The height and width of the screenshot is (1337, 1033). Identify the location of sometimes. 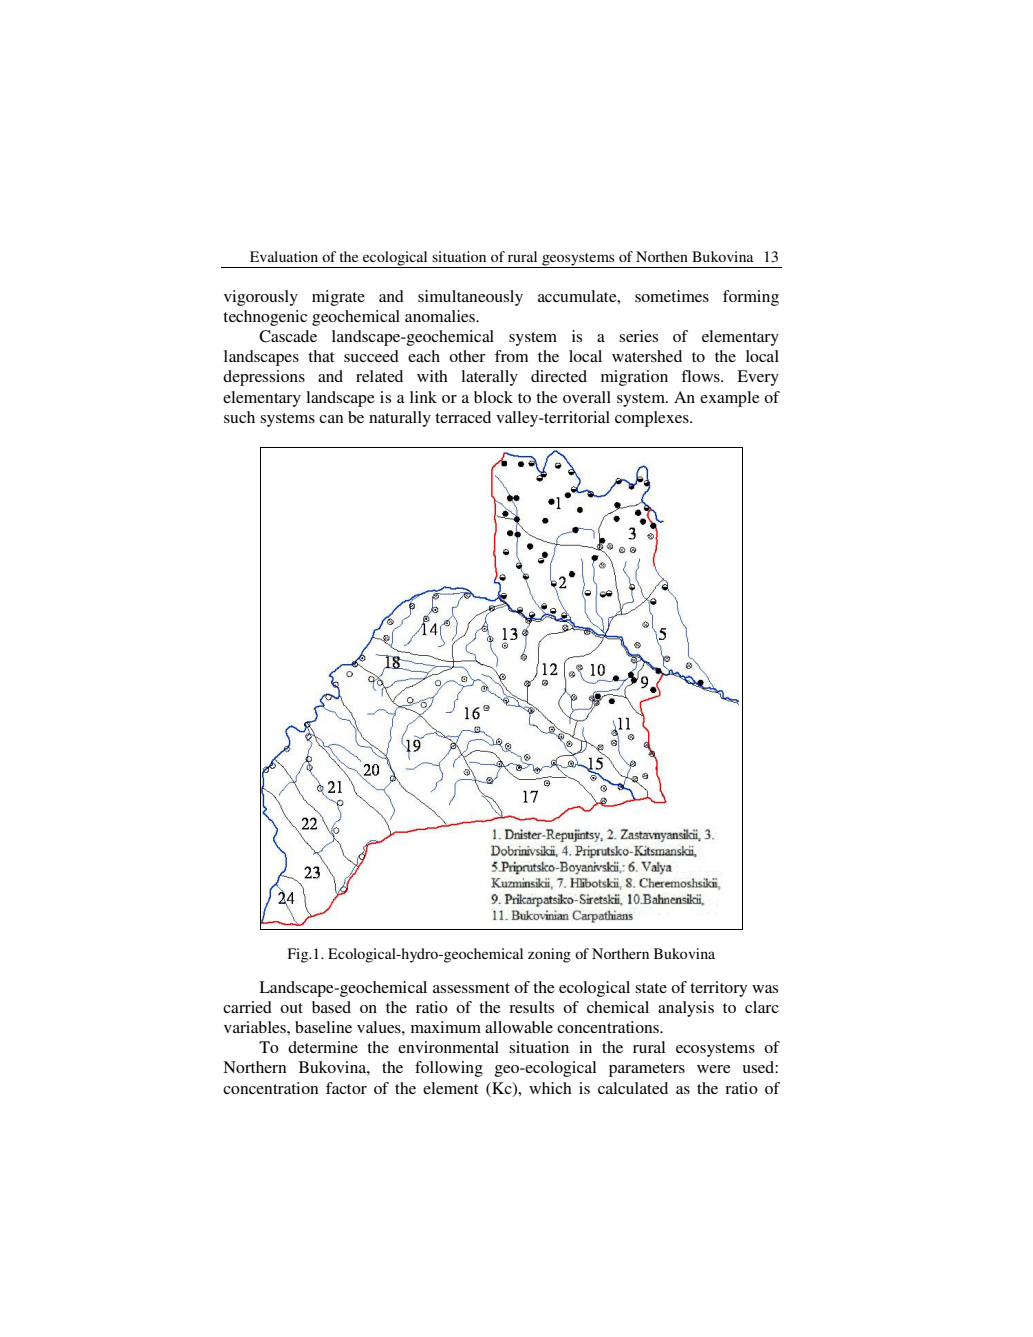
(672, 296).
